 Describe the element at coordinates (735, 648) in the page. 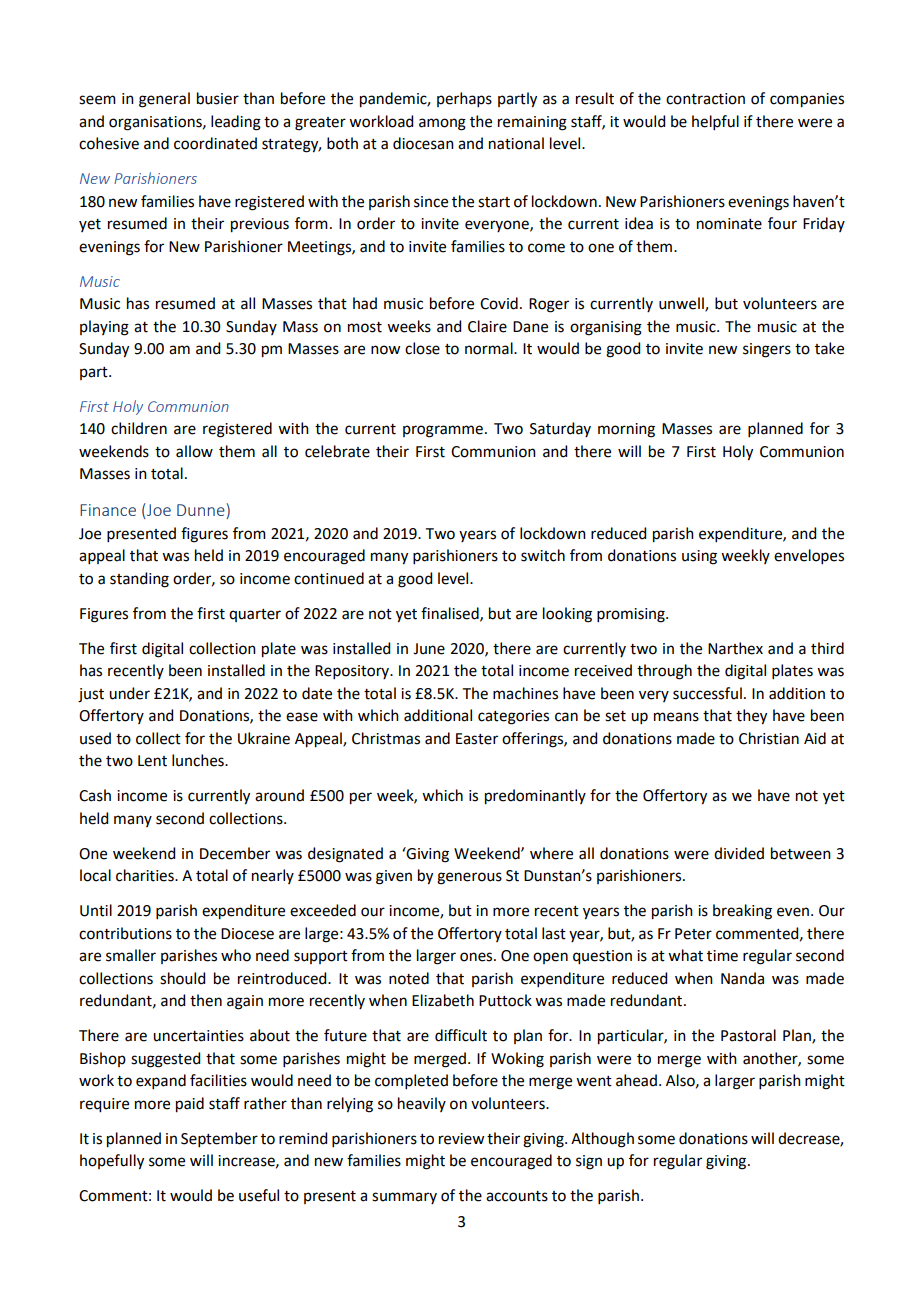

I see `Narthex` at that location.
